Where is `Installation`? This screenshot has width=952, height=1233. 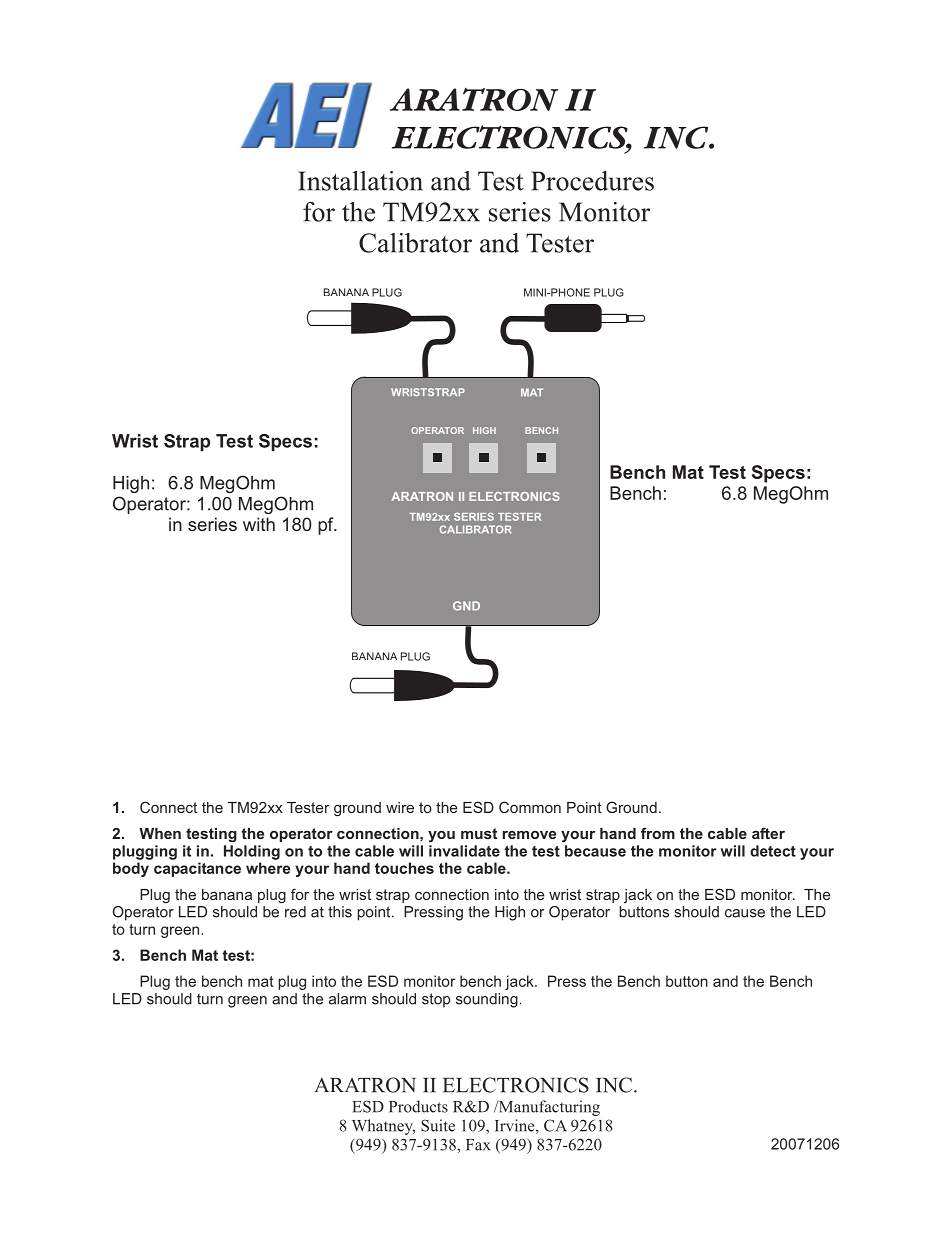
Installation is located at coordinates (360, 181).
